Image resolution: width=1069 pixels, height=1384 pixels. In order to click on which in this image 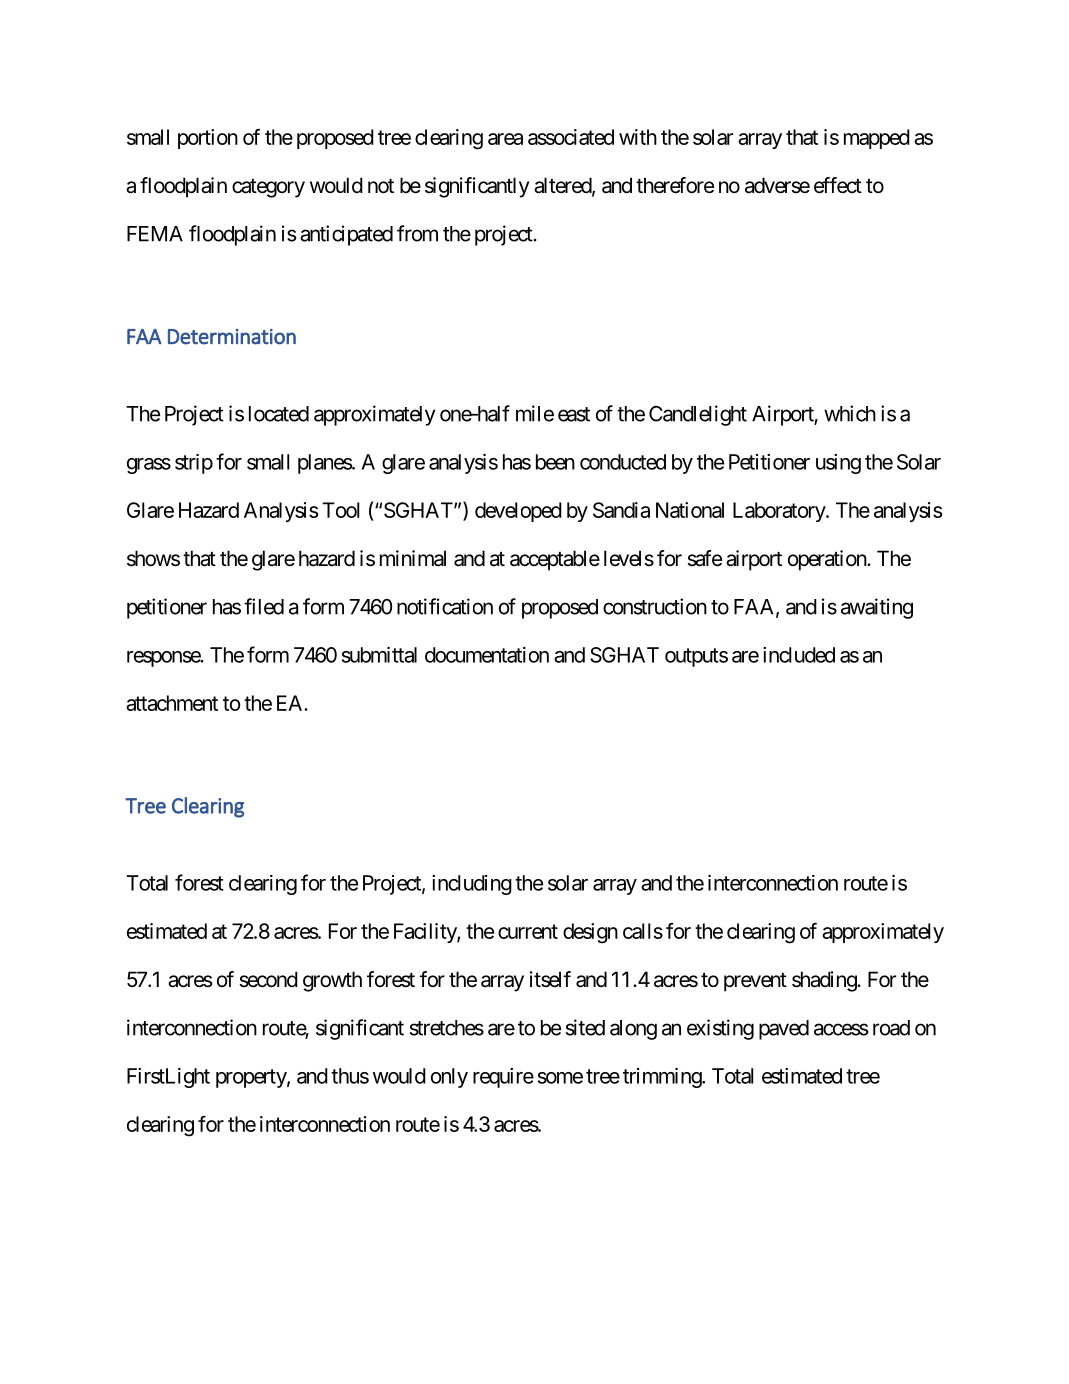, I will do `click(850, 413)`.
